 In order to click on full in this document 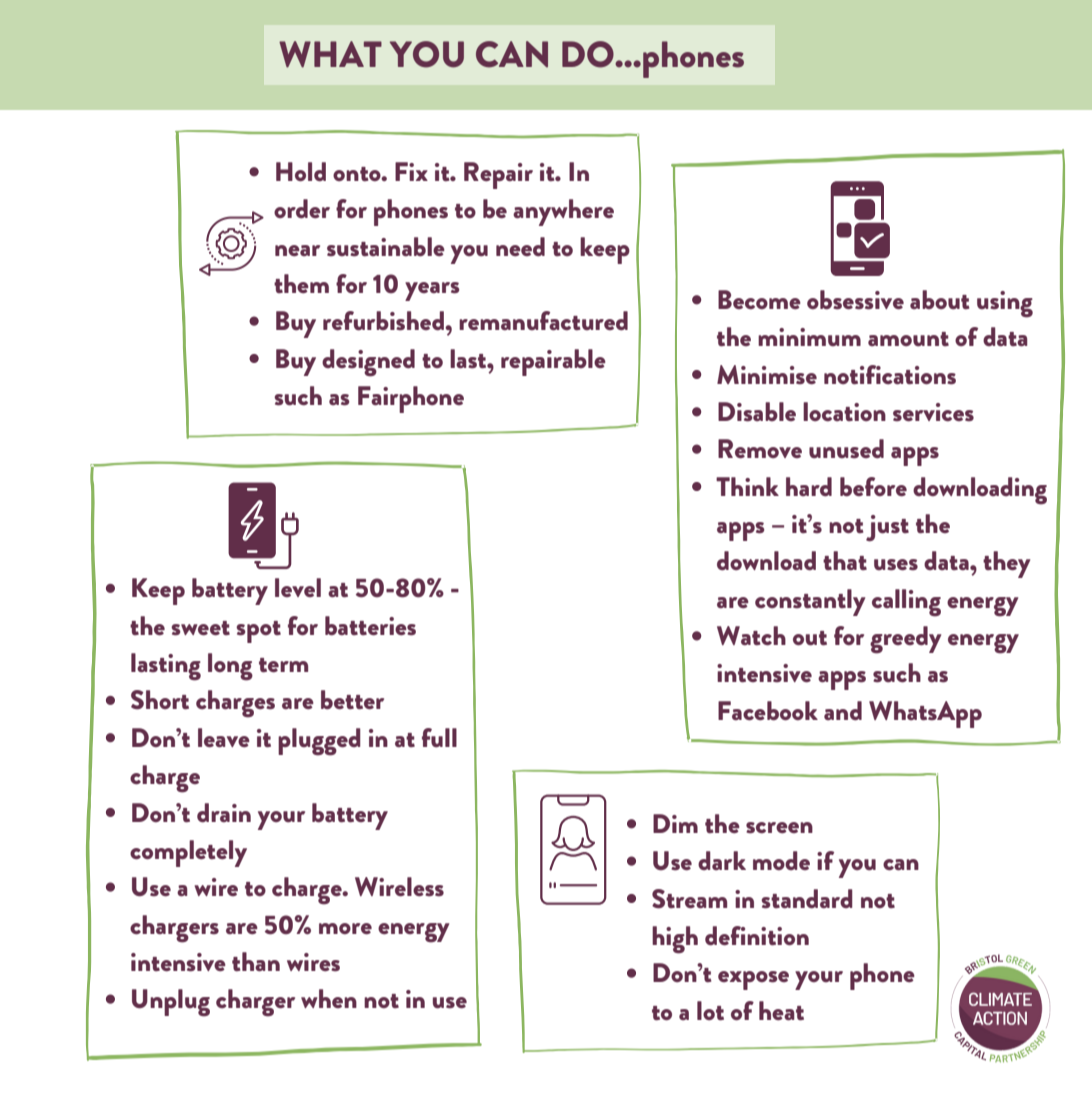, I will do `click(439, 738)`.
